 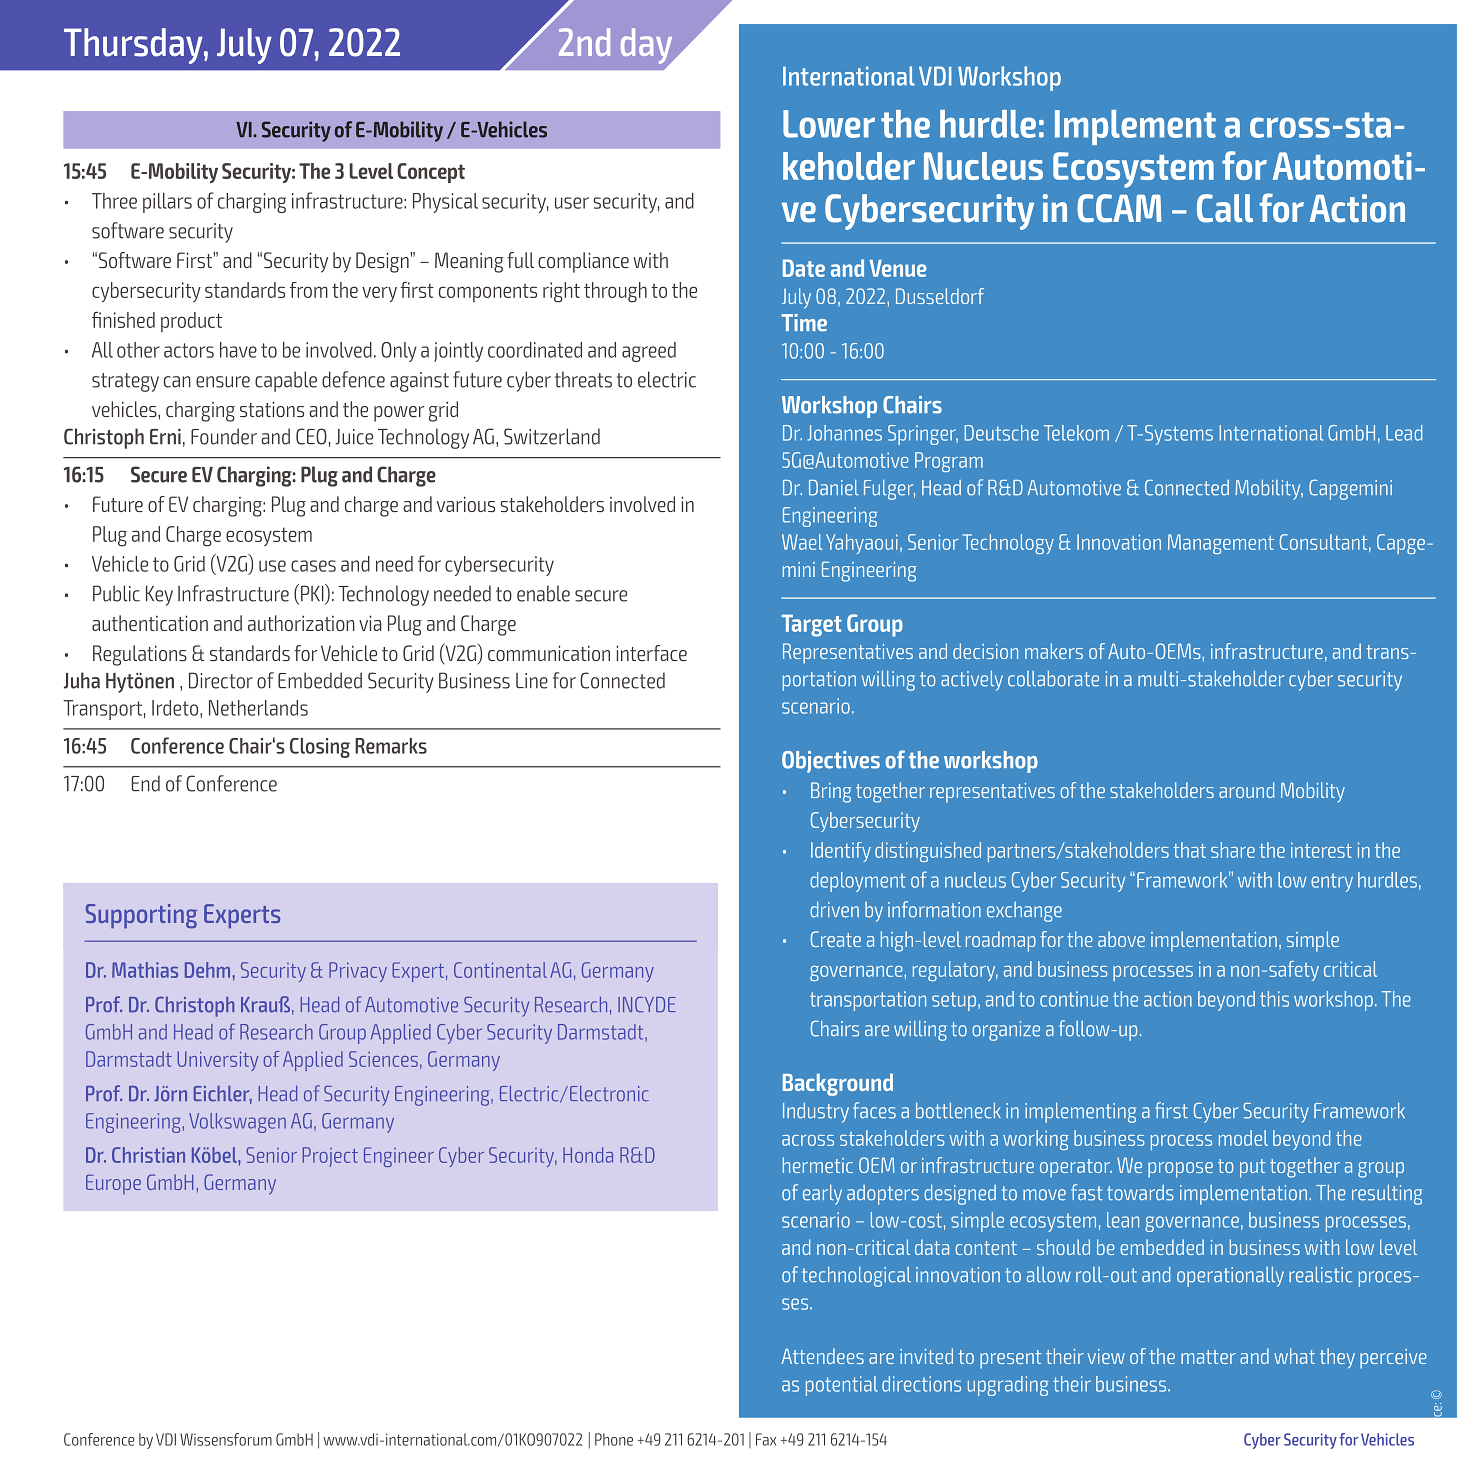 I want to click on Call, so click(x=1225, y=208).
